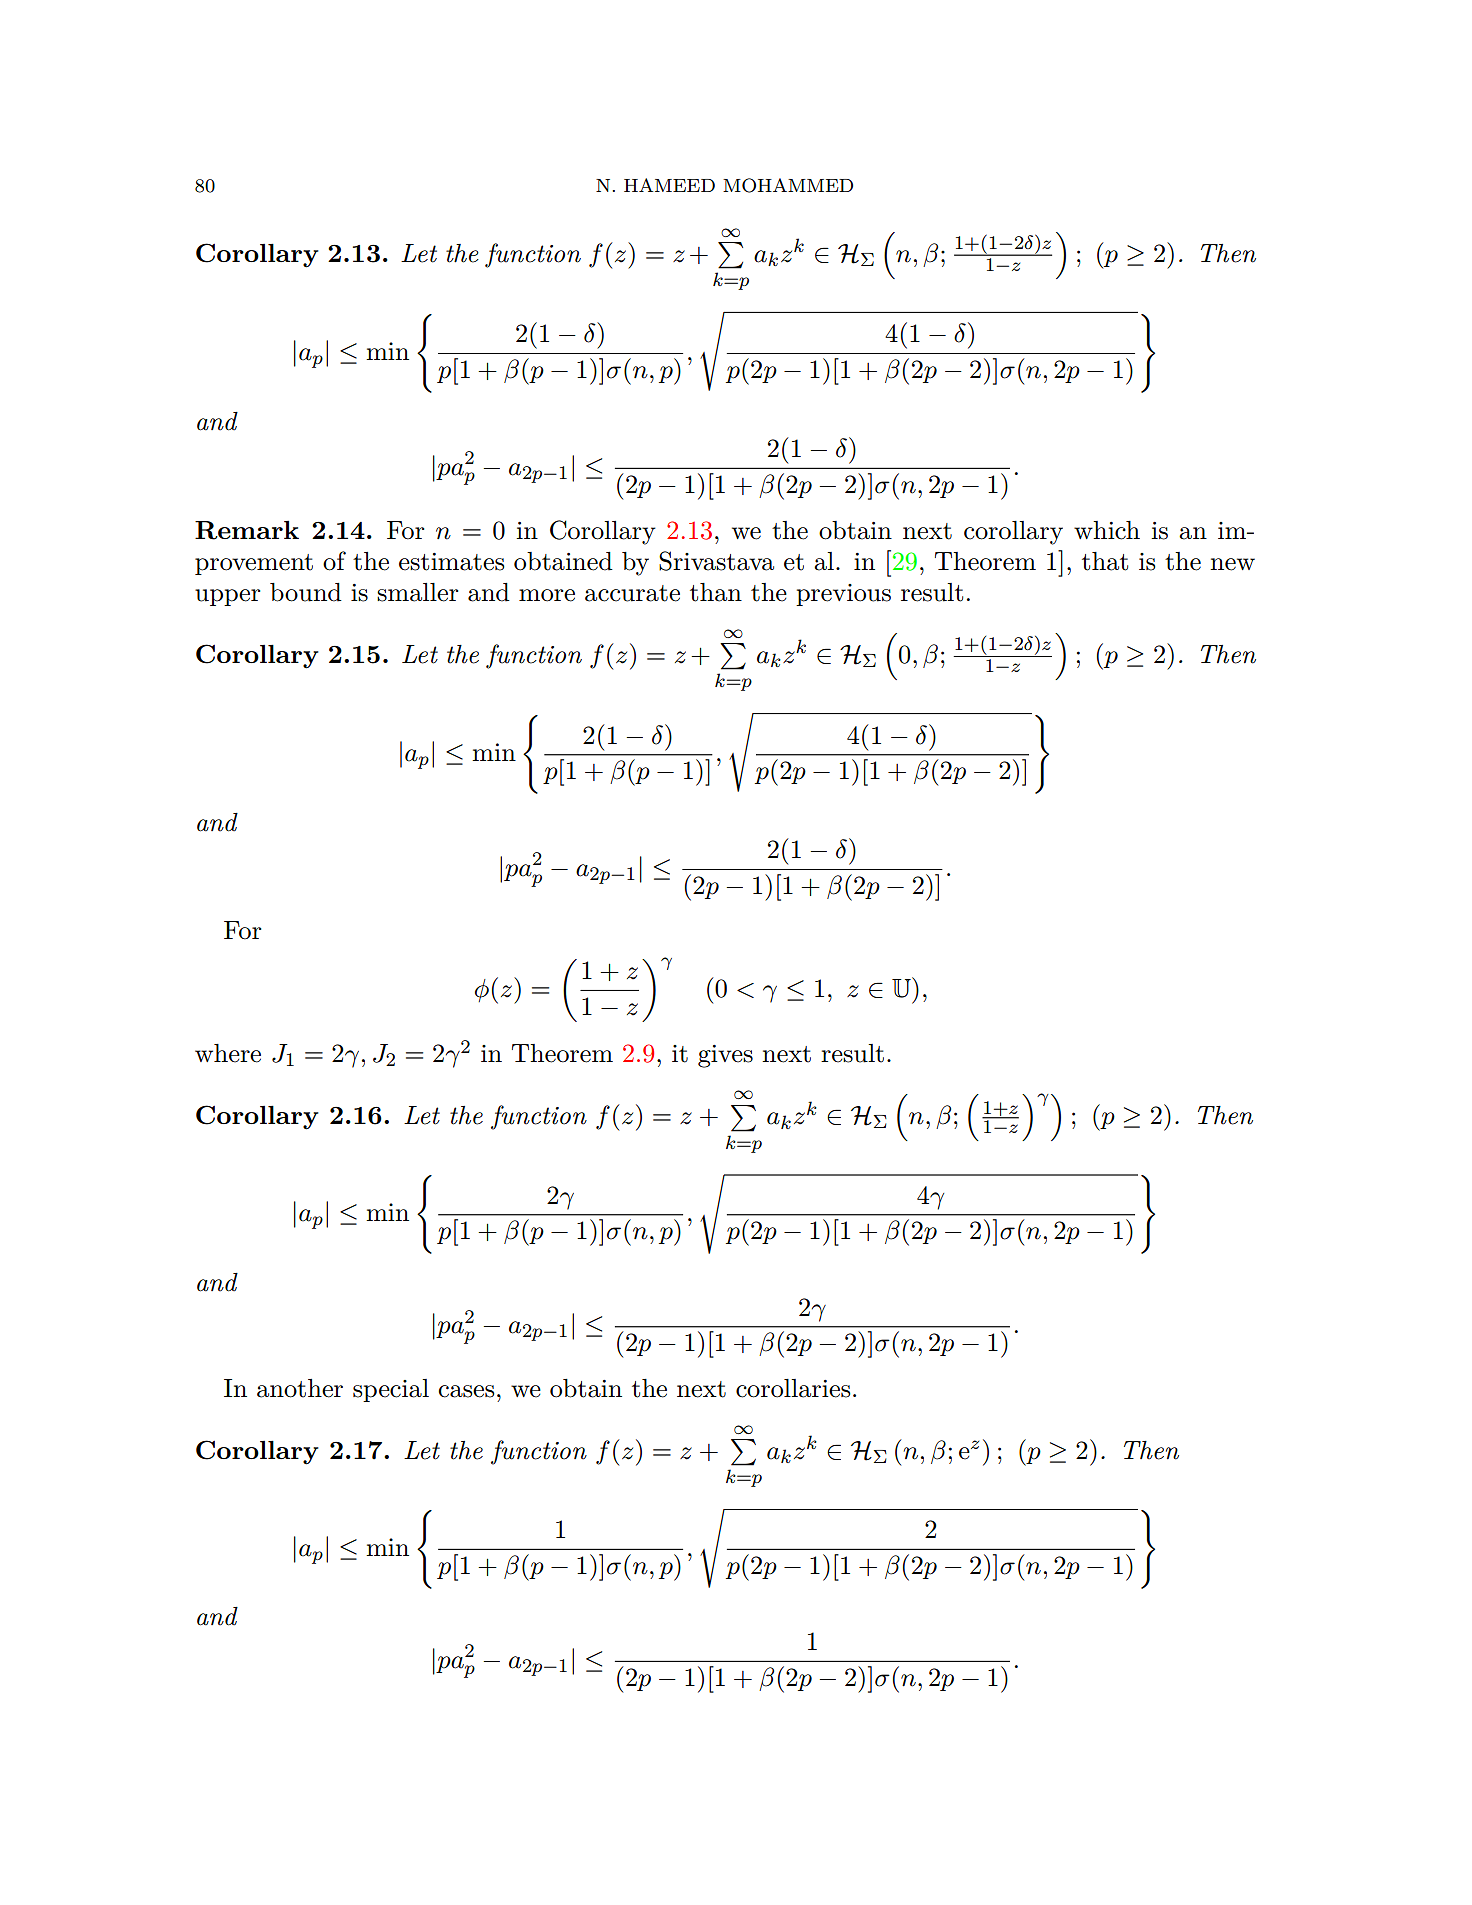 Image resolution: width=1472 pixels, height=1905 pixels. Describe the element at coordinates (716, 592) in the screenshot. I see `than` at that location.
